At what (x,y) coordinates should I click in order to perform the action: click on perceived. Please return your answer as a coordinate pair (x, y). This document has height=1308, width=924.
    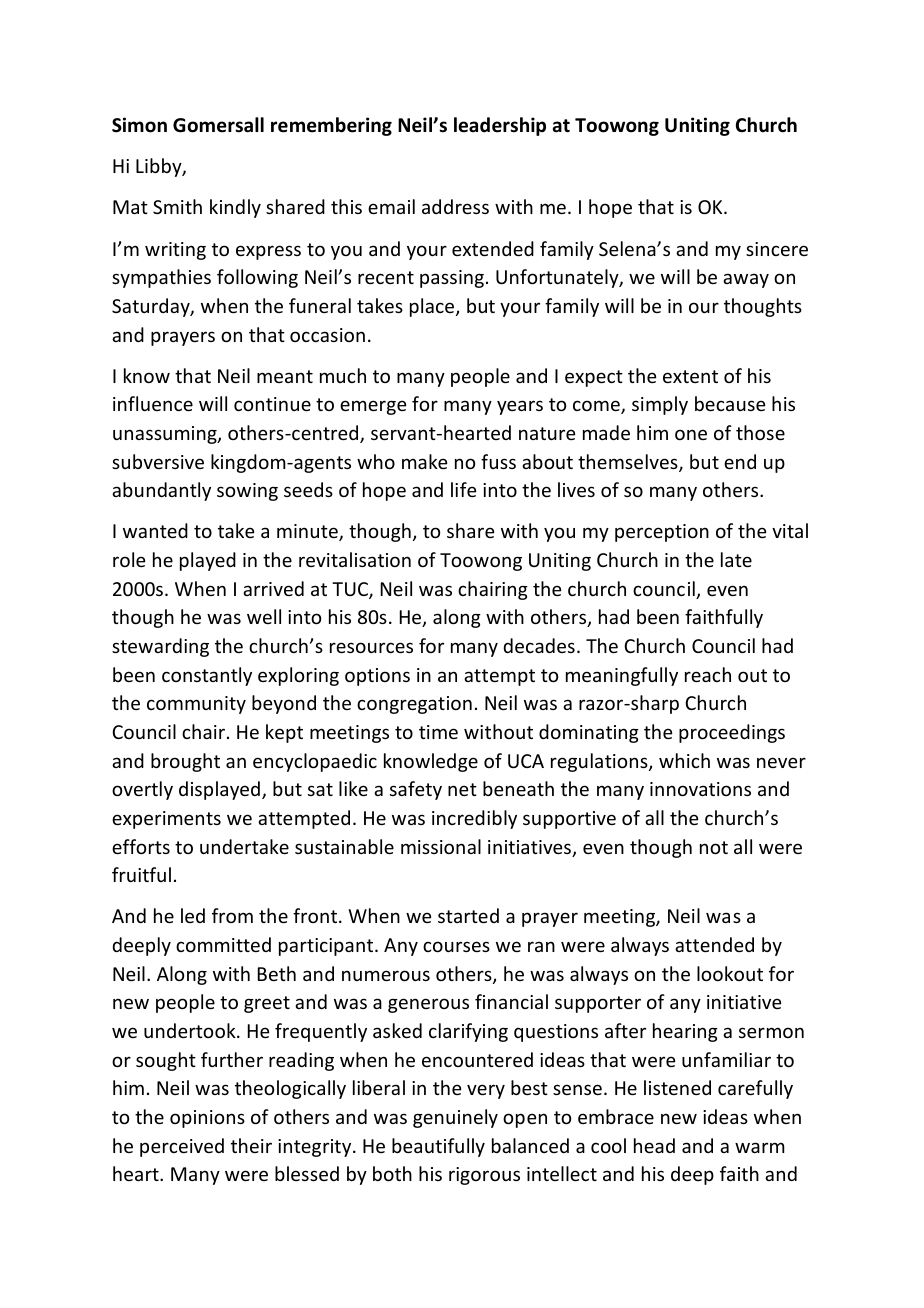
    Looking at the image, I should click on (182, 1147).
